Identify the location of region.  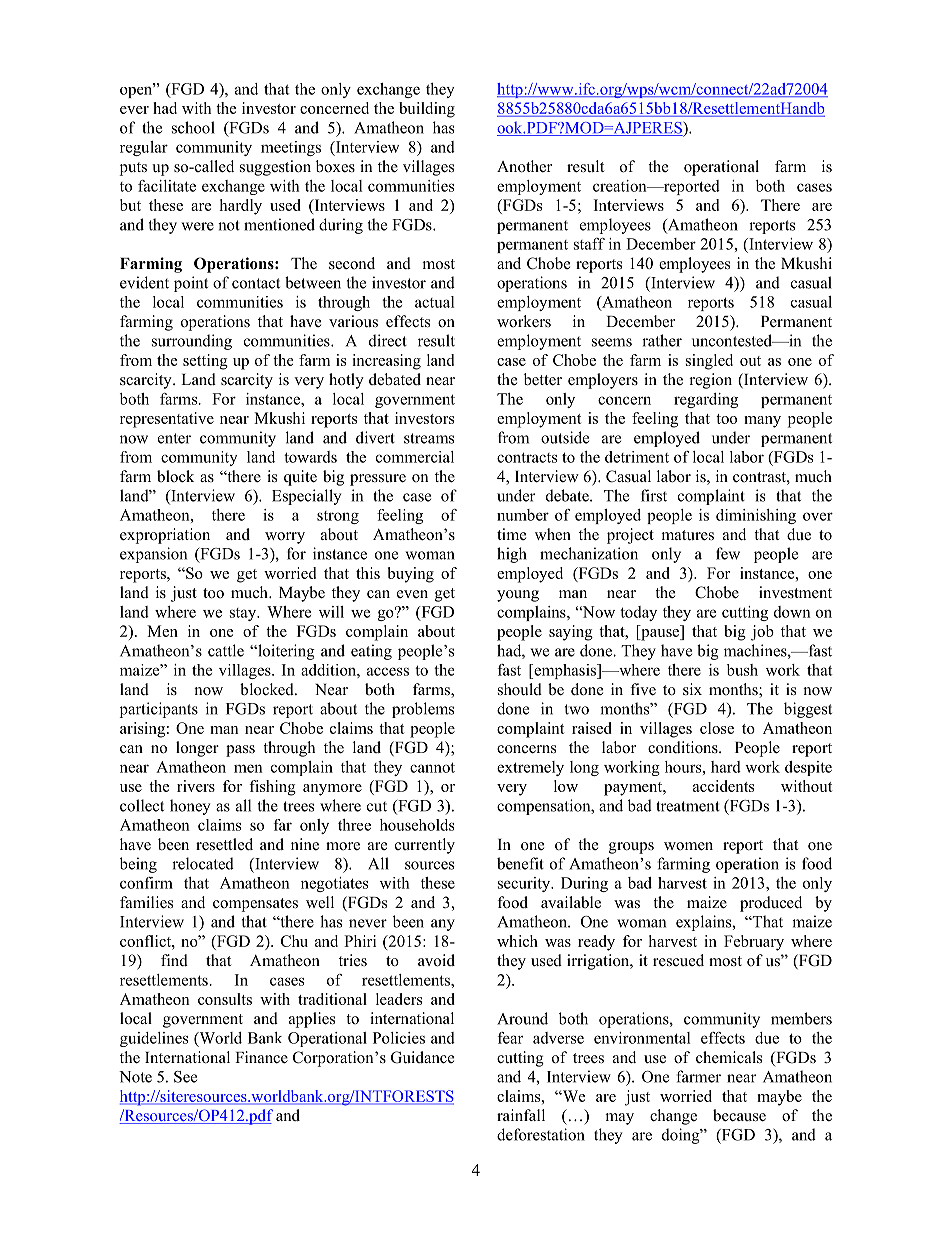
(710, 381).
